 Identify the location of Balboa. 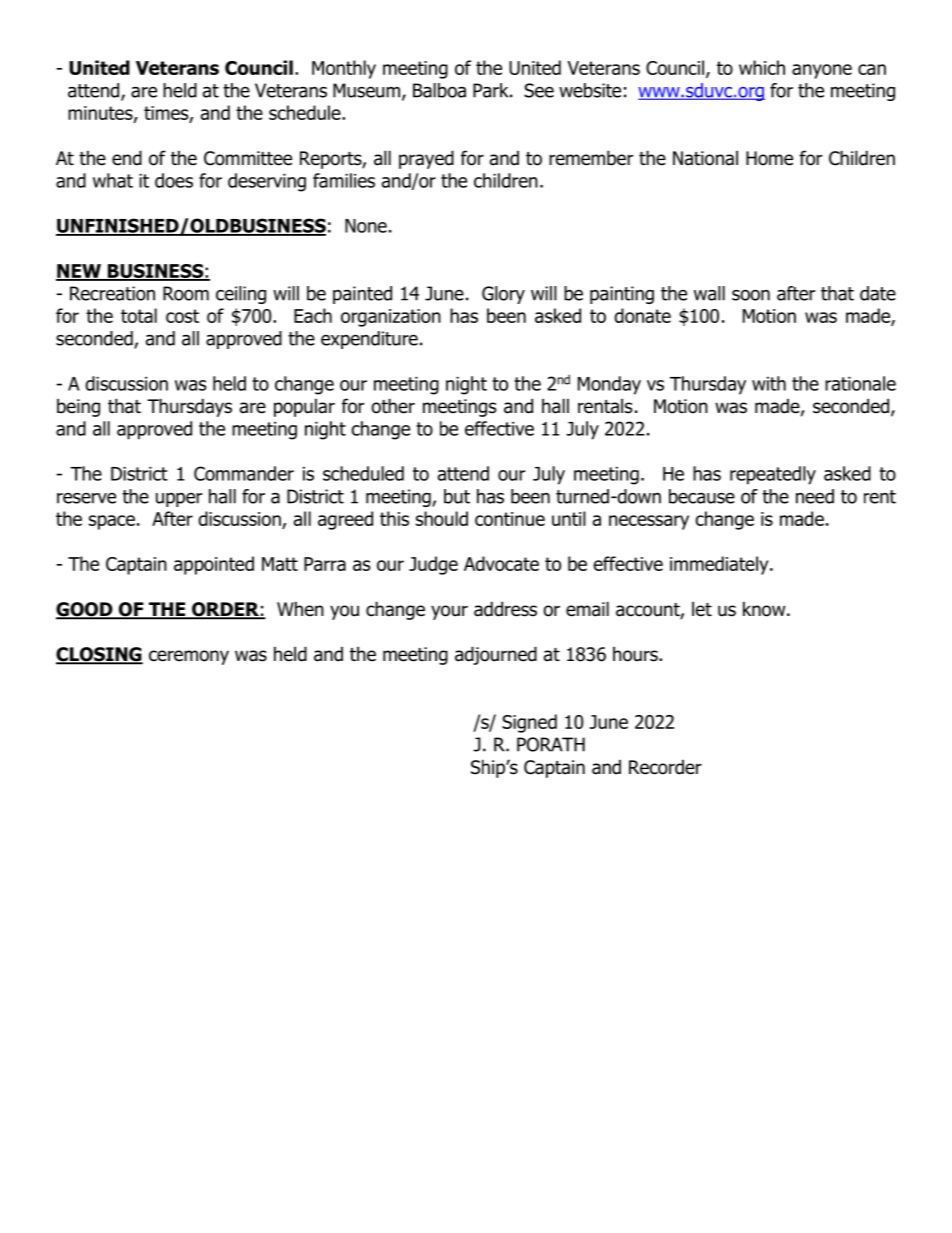
(439, 90).
